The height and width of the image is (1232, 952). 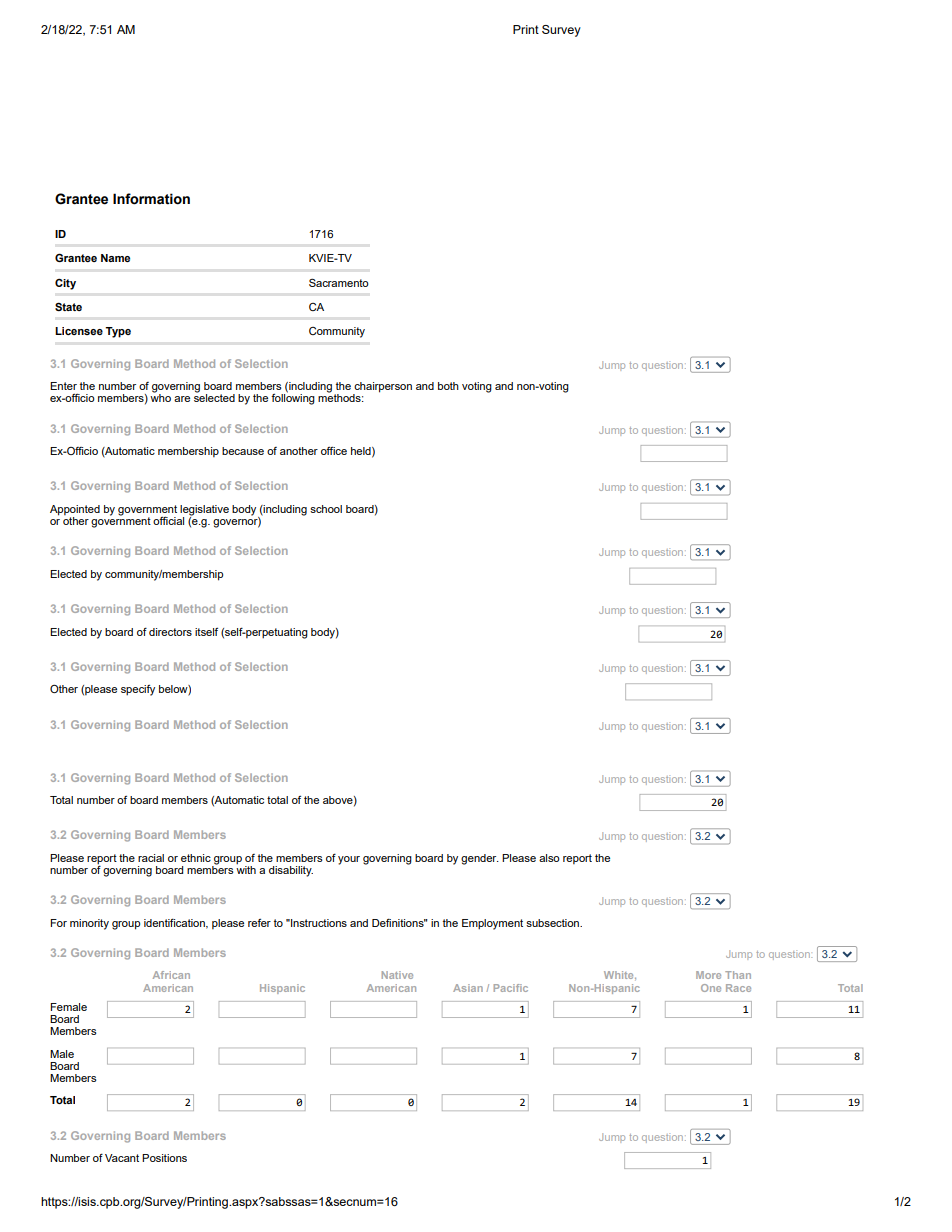 I want to click on Positions, so click(x=164, y=1158).
